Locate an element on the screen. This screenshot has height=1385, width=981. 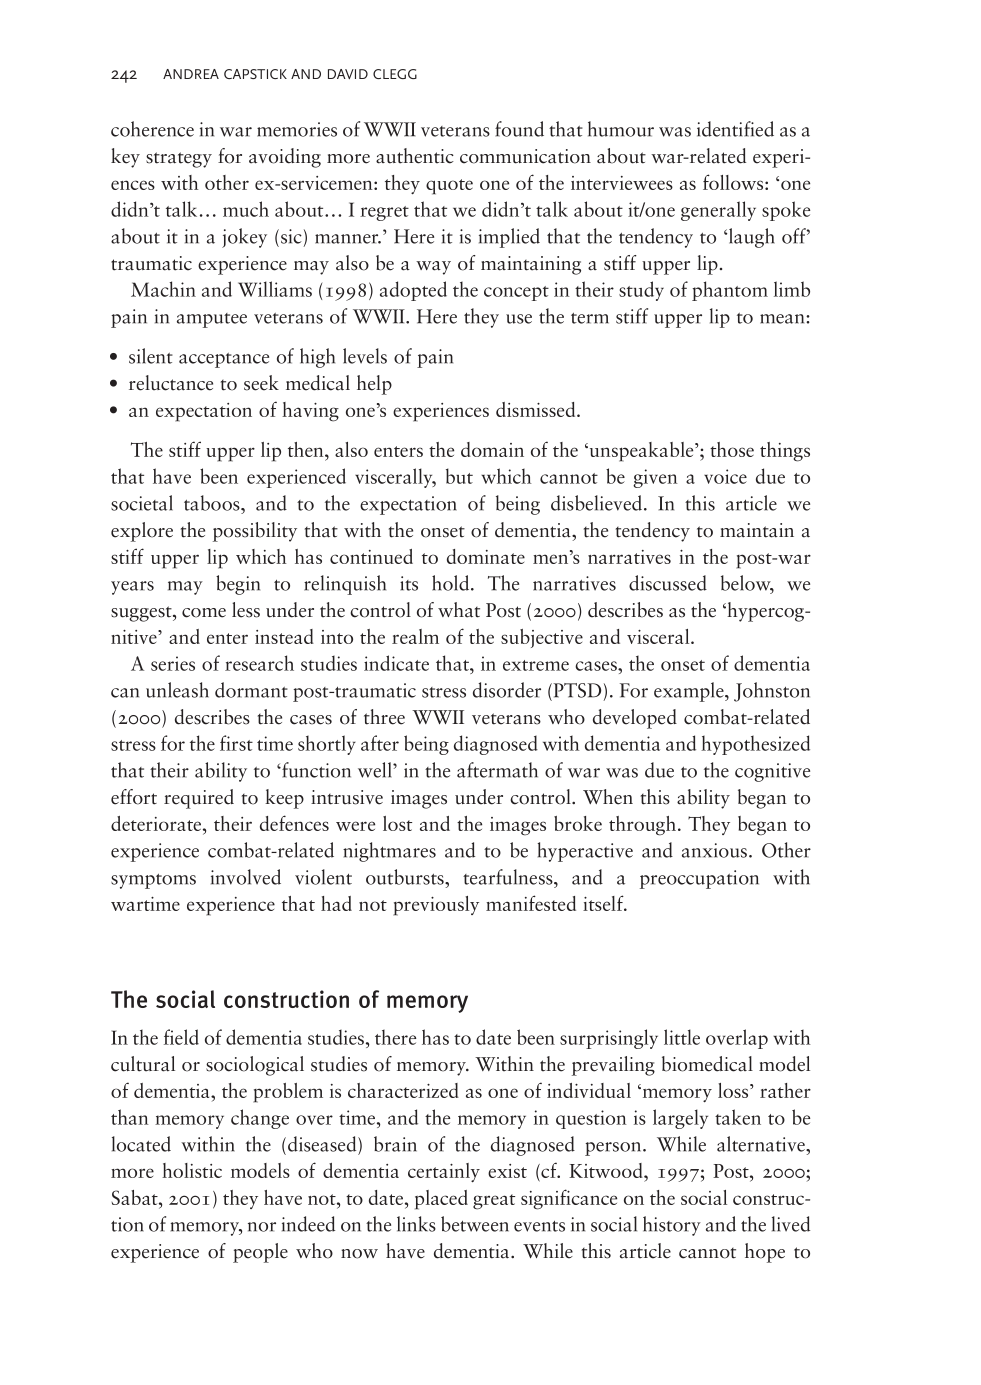
disorder is located at coordinates (507, 690).
